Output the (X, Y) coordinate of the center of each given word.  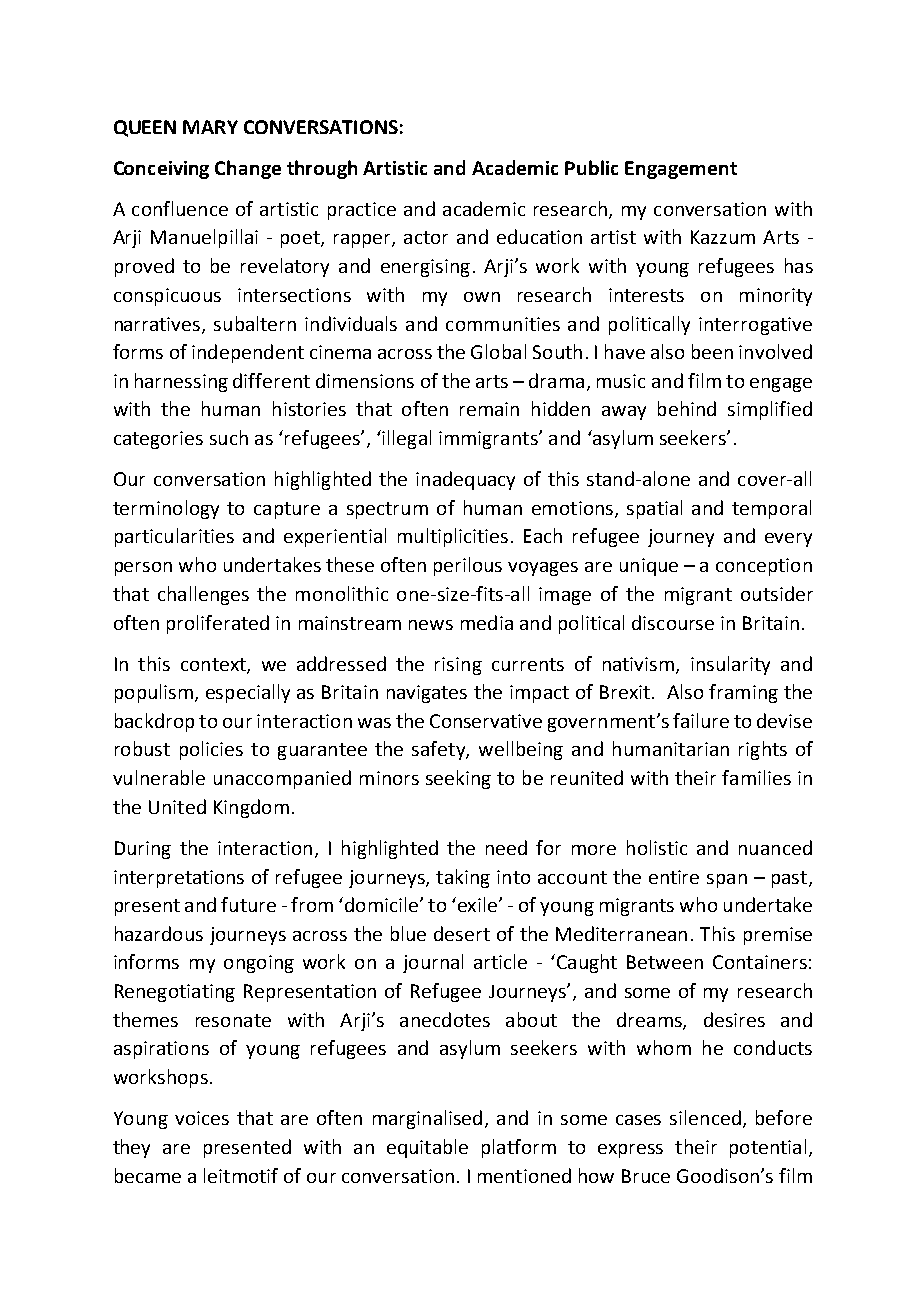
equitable (427, 1148)
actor (426, 237)
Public (591, 167)
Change (248, 169)
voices (202, 1118)
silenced (705, 1117)
